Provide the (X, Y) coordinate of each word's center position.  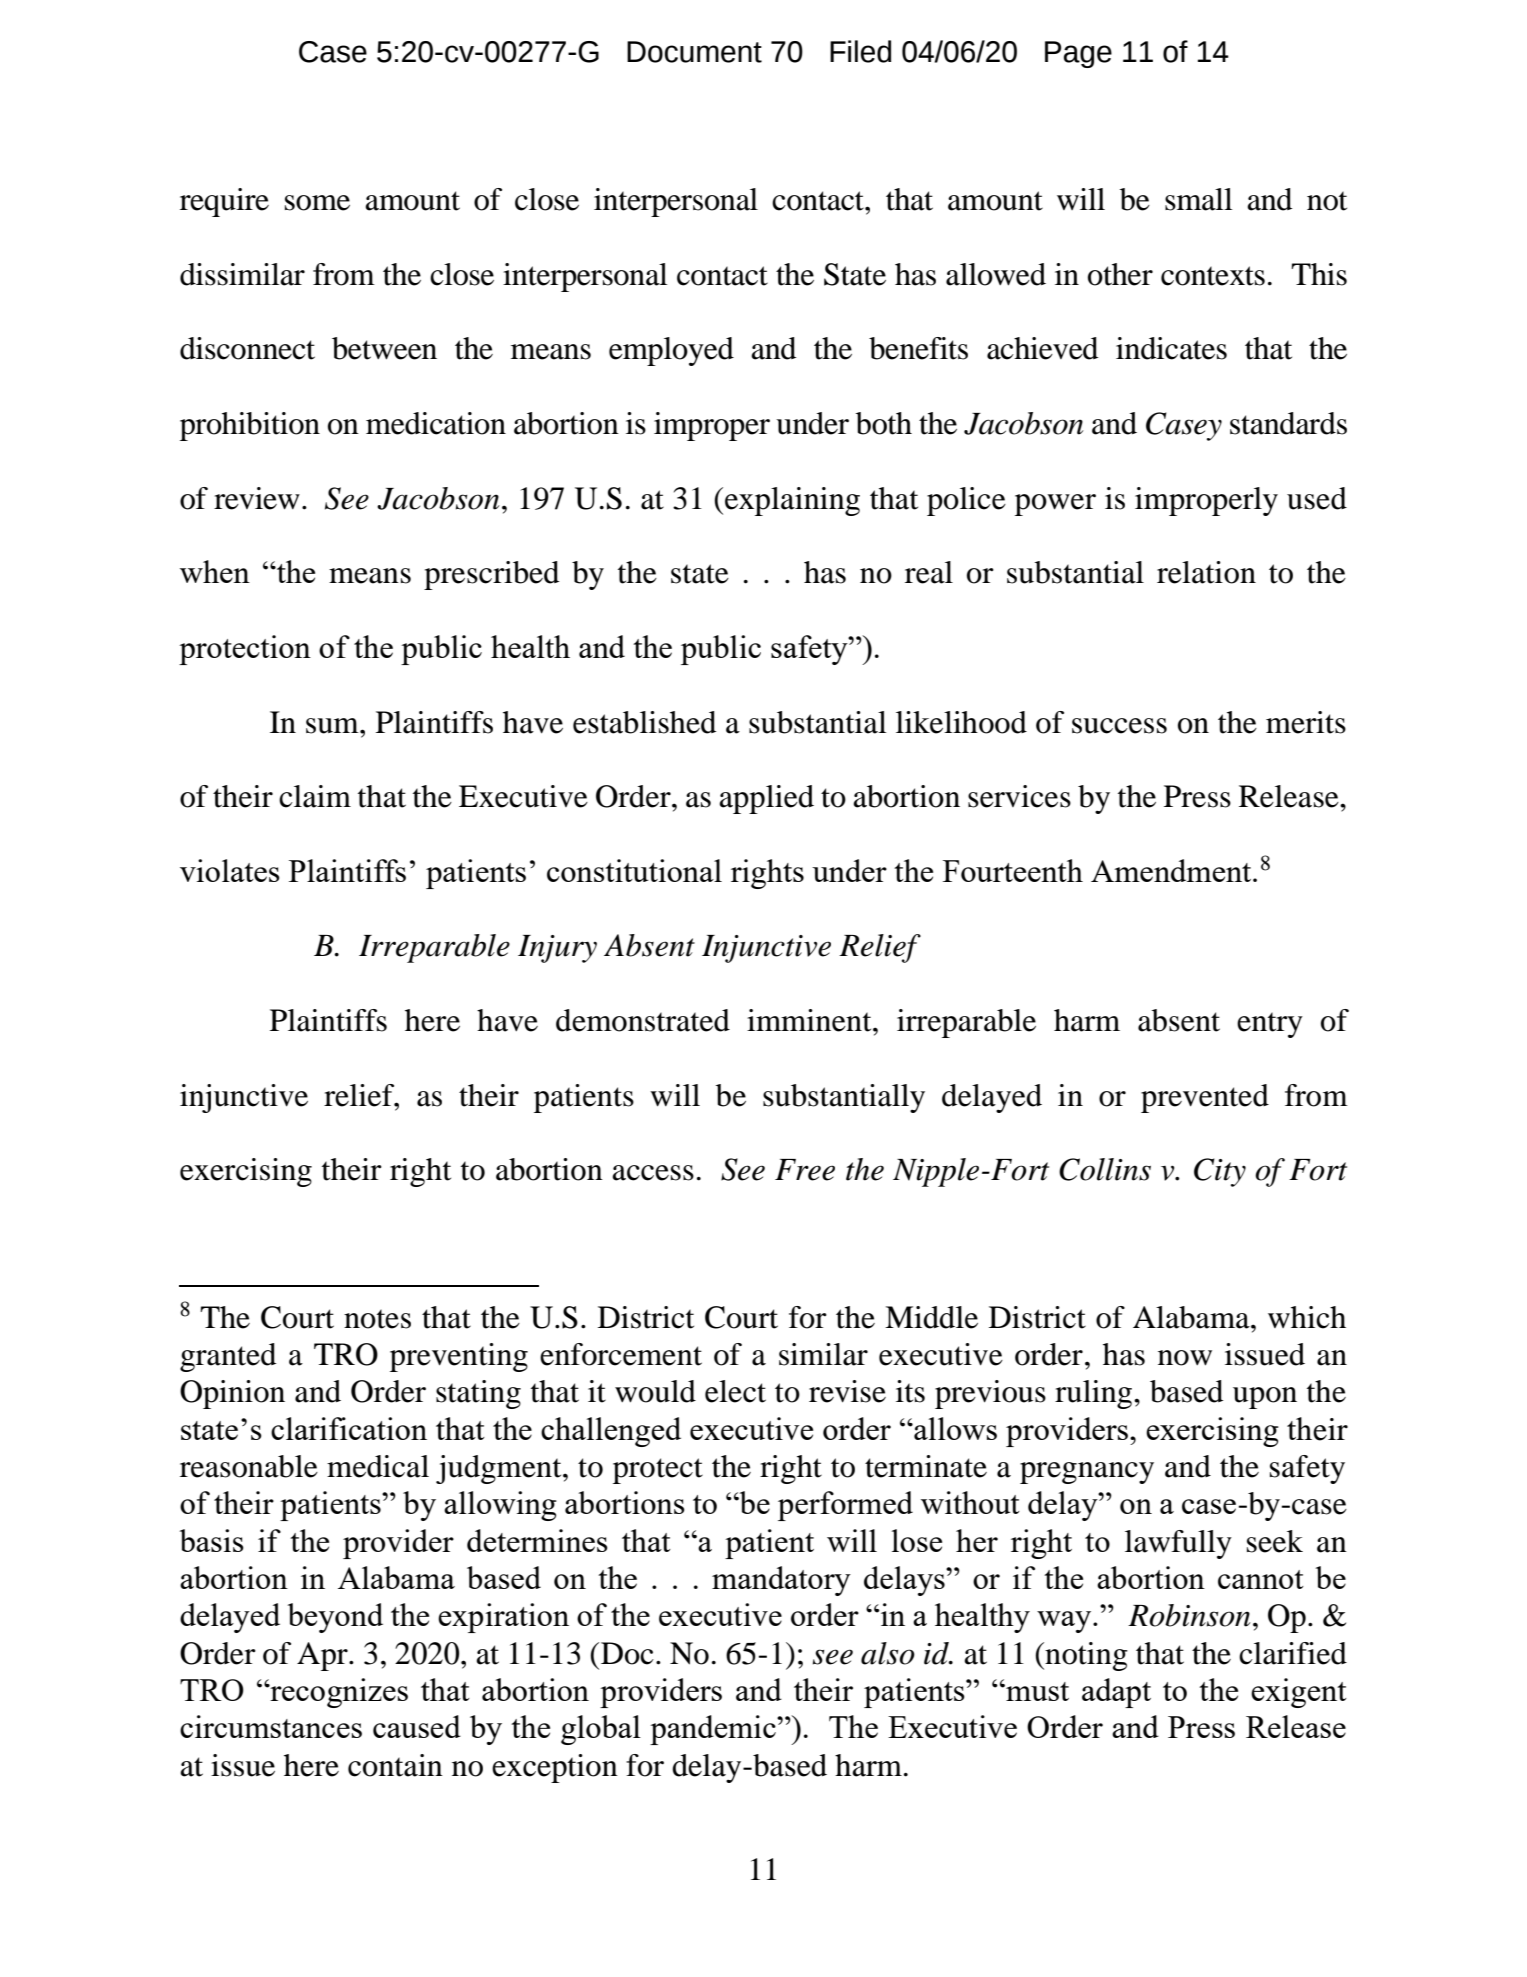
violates (230, 870)
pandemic (714, 1730)
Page (1078, 54)
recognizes (338, 1693)
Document (694, 52)
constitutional (634, 870)
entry (1270, 1025)
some (317, 203)
